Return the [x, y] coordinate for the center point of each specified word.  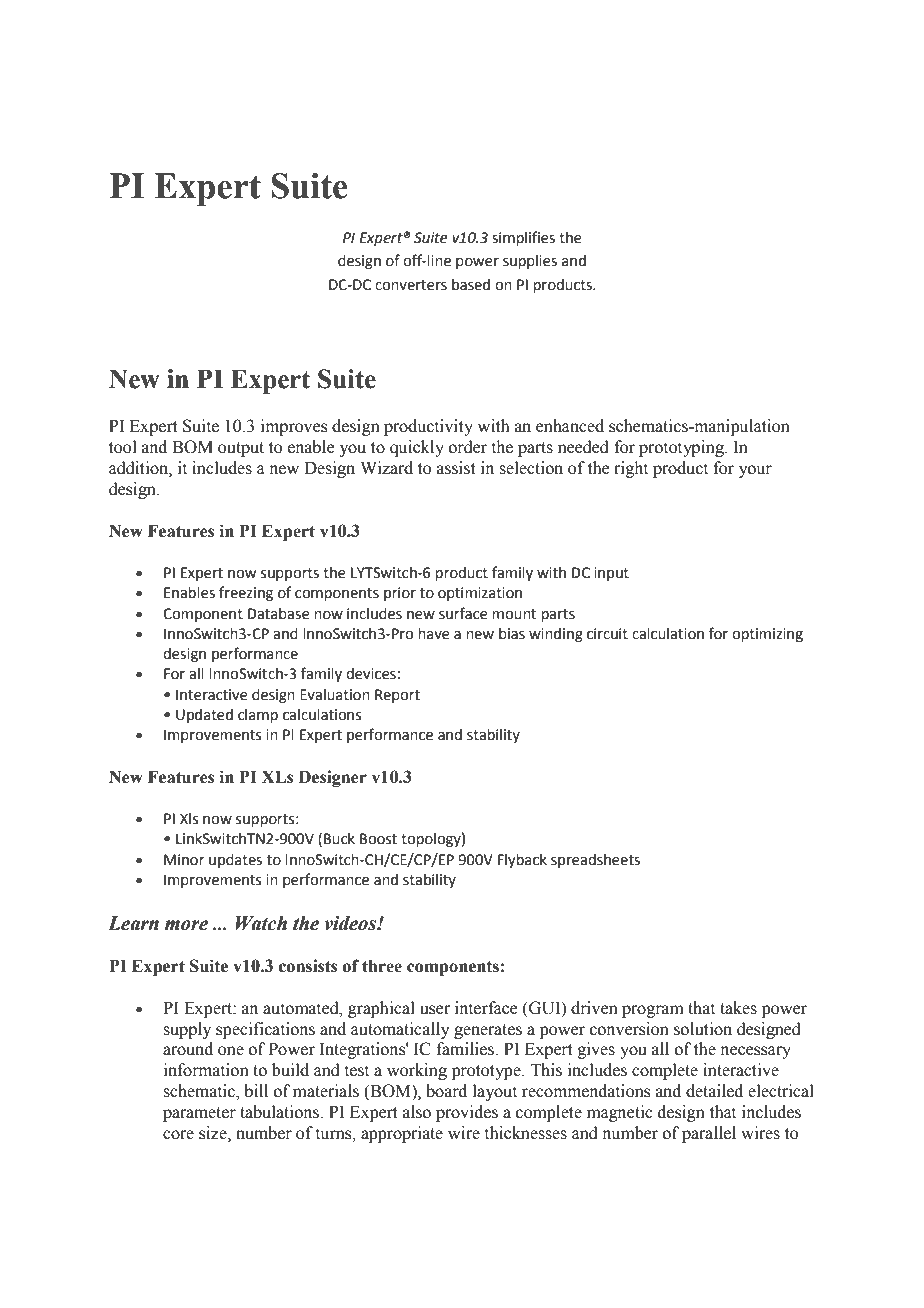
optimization [480, 594]
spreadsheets [595, 861]
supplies [530, 262]
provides [467, 1113]
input [611, 574]
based [471, 285]
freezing [246, 593]
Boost [378, 839]
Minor [184, 860]
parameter [199, 1114]
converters [411, 285]
